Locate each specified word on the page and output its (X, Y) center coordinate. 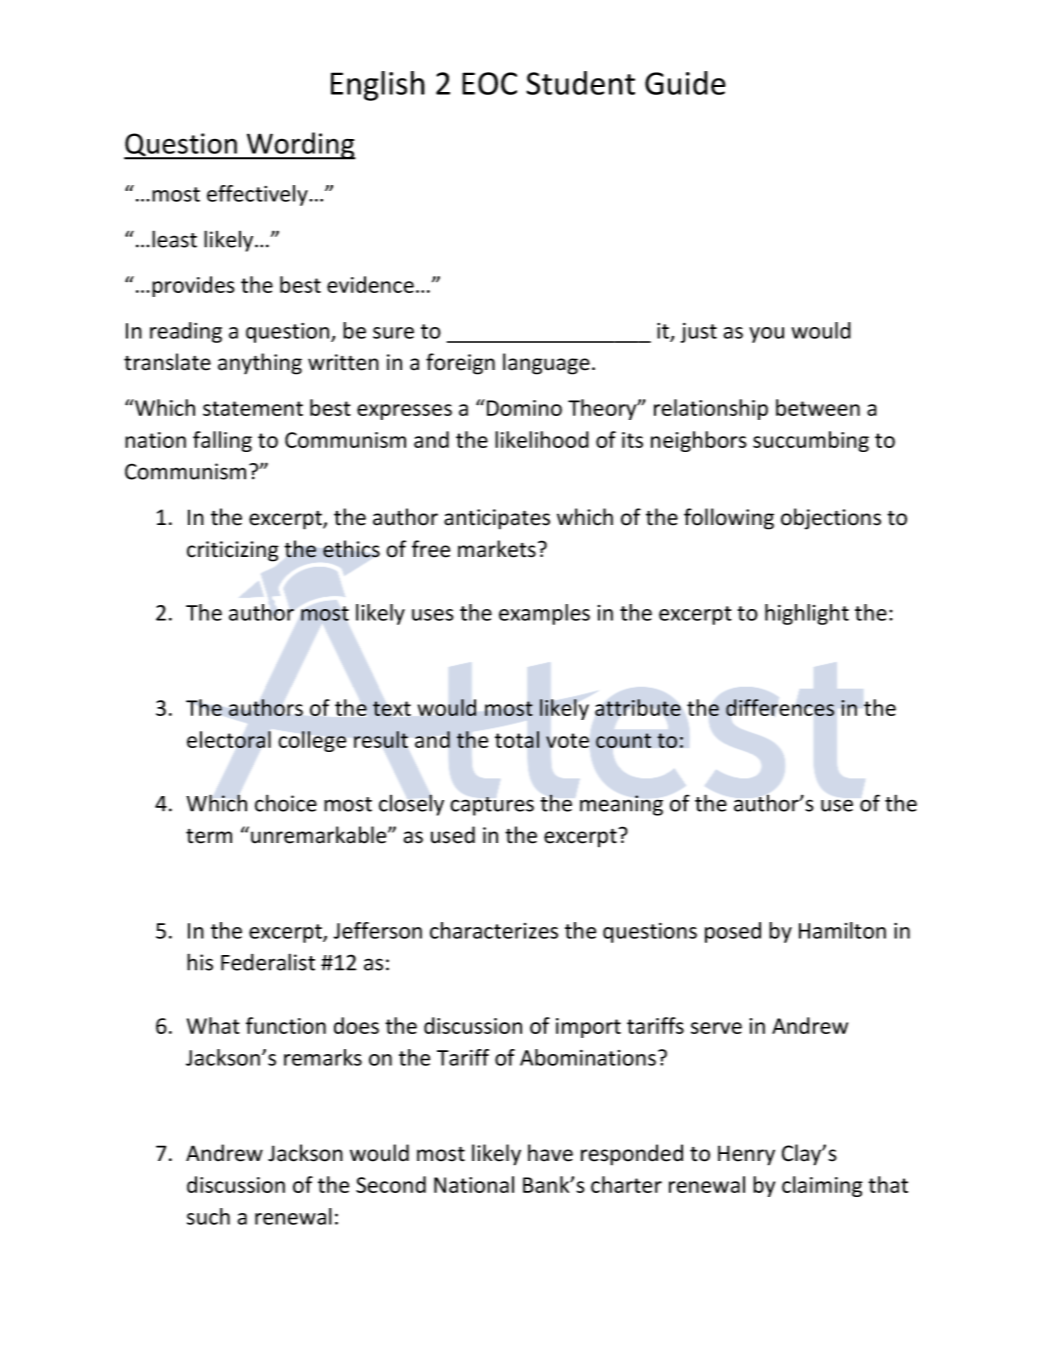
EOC (489, 83)
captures (492, 806)
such (208, 1216)
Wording (300, 146)
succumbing (811, 441)
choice (286, 803)
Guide (685, 83)
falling (222, 441)
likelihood (542, 439)
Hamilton (842, 930)
